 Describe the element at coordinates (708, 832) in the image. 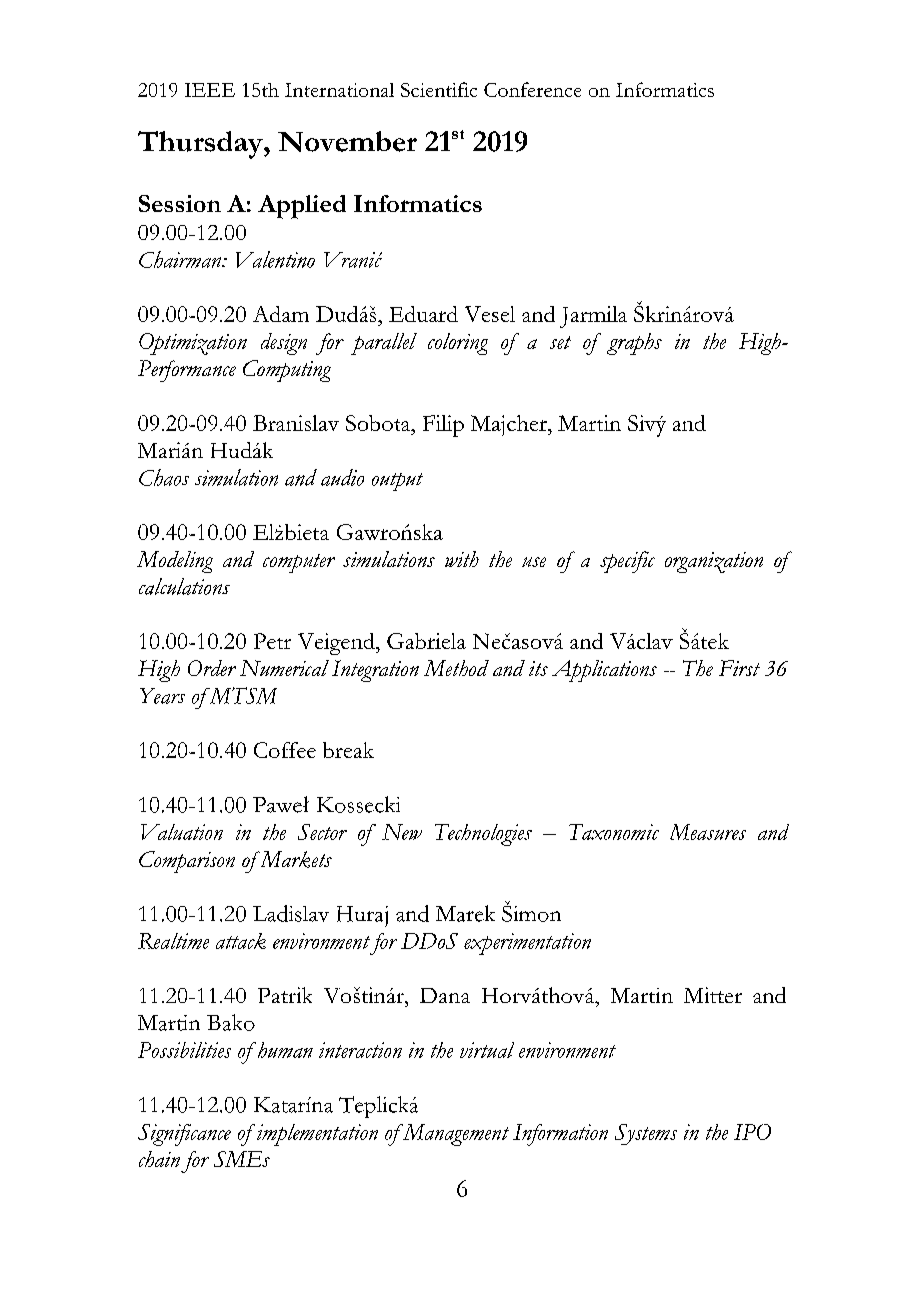

I see `Measures` at that location.
